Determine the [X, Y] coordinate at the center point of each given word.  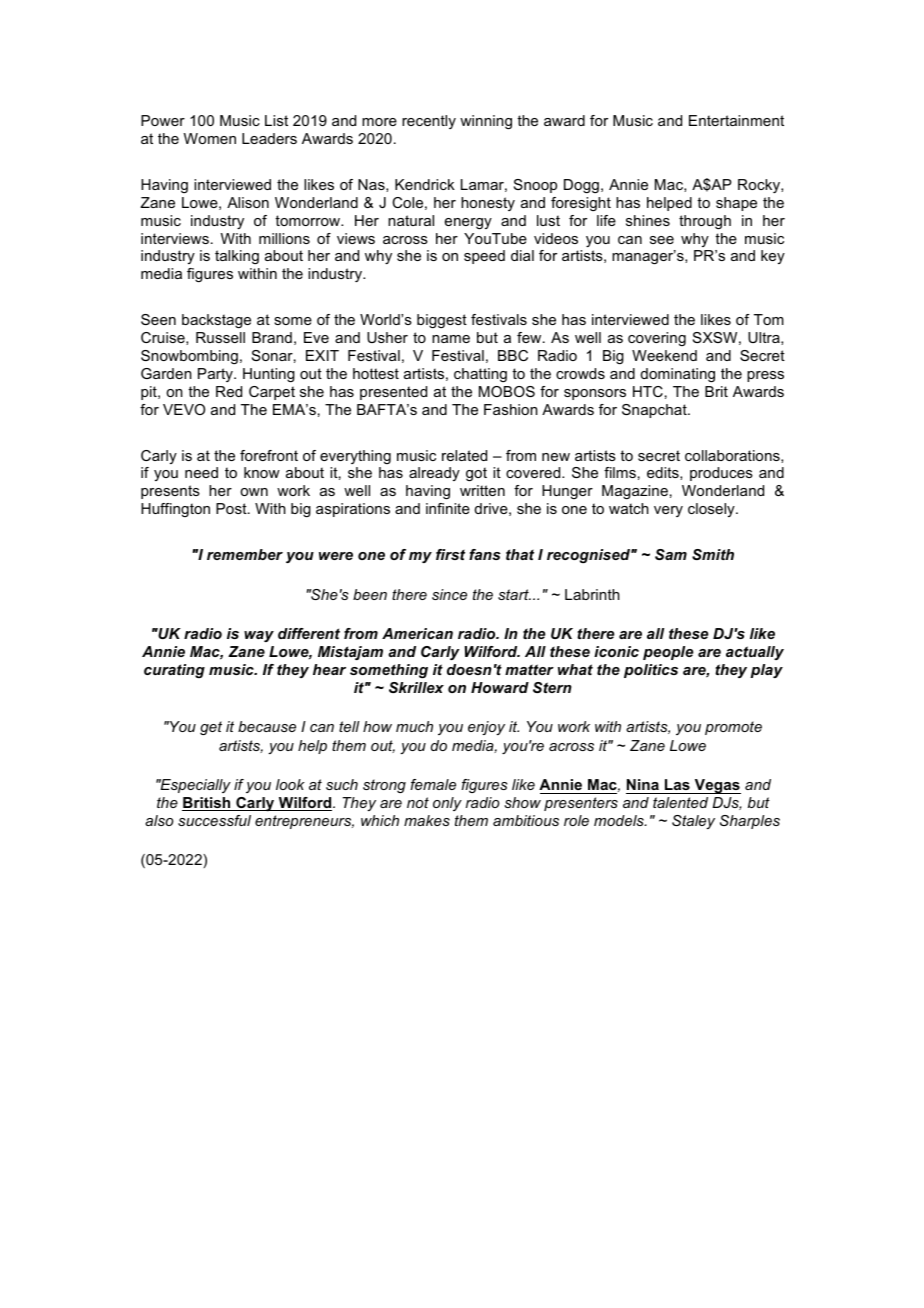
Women [210, 138]
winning [486, 122]
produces [721, 474]
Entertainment [736, 120]
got [476, 474]
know [262, 472]
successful [214, 820]
